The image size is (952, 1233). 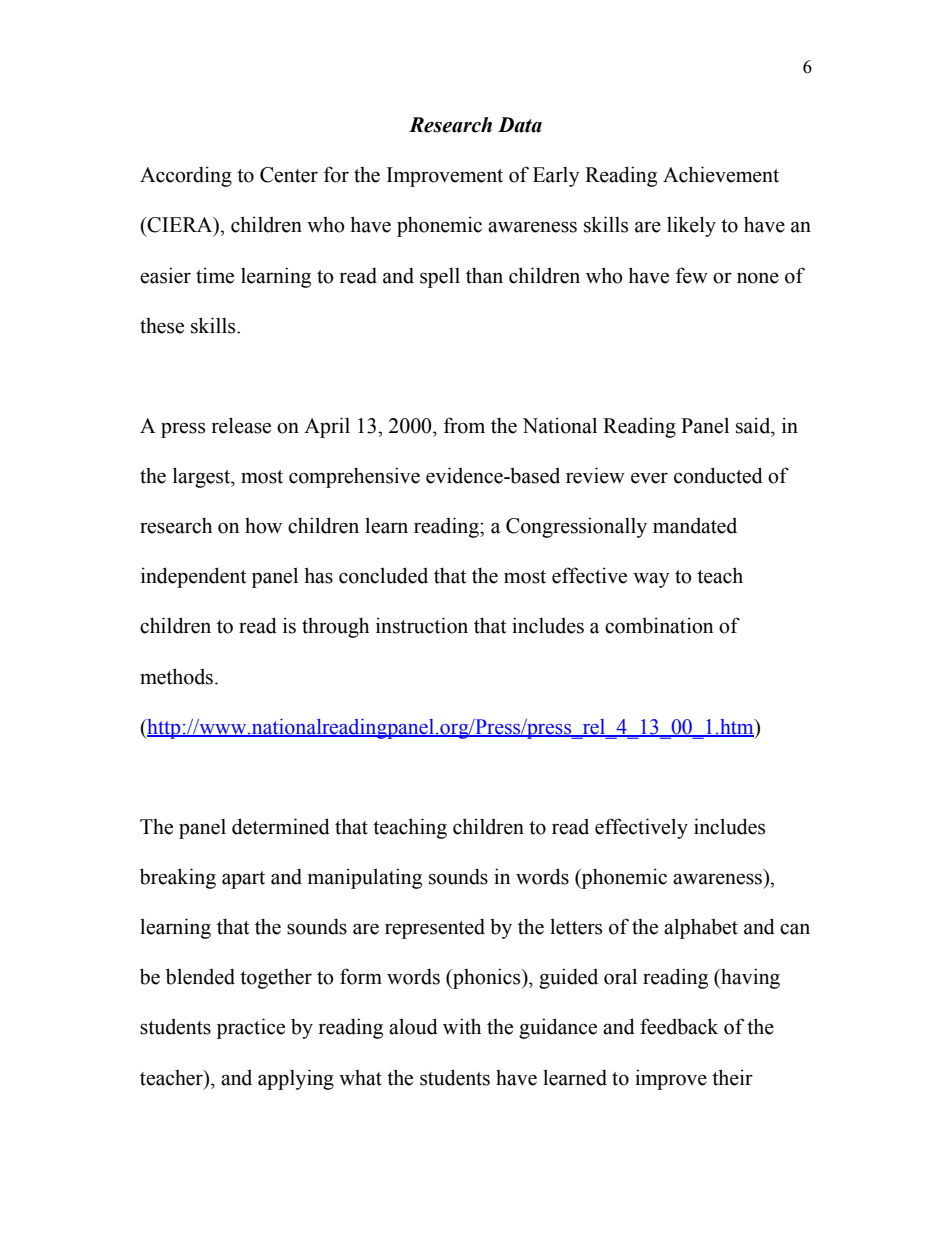 What do you see at coordinates (464, 425) in the page?
I see `from` at bounding box center [464, 425].
